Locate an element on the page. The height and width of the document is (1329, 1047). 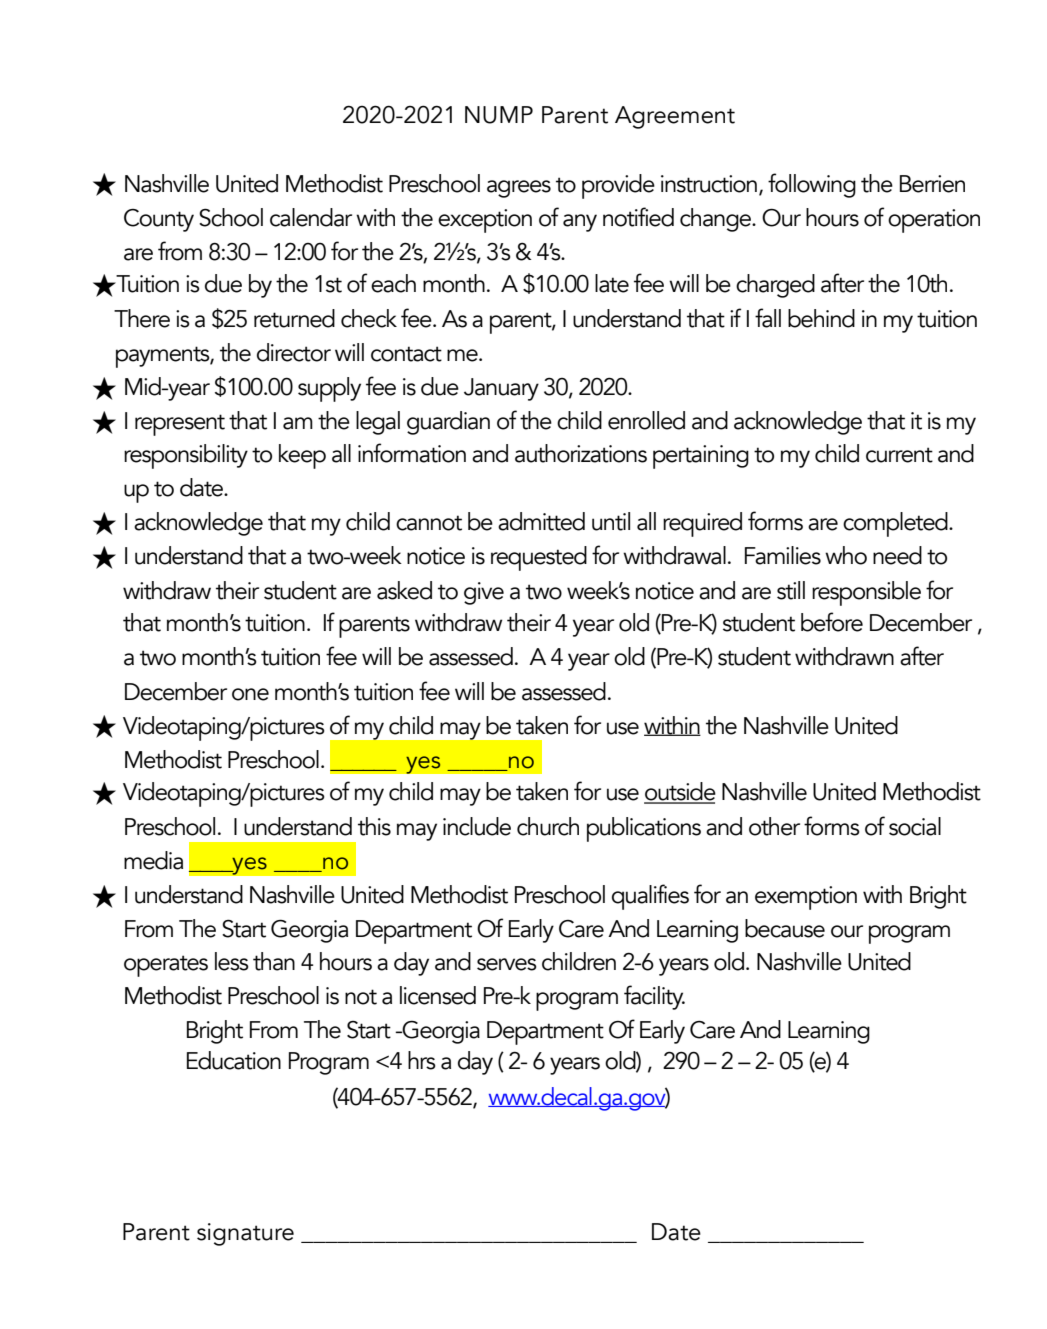
County is located at coordinates (159, 220).
